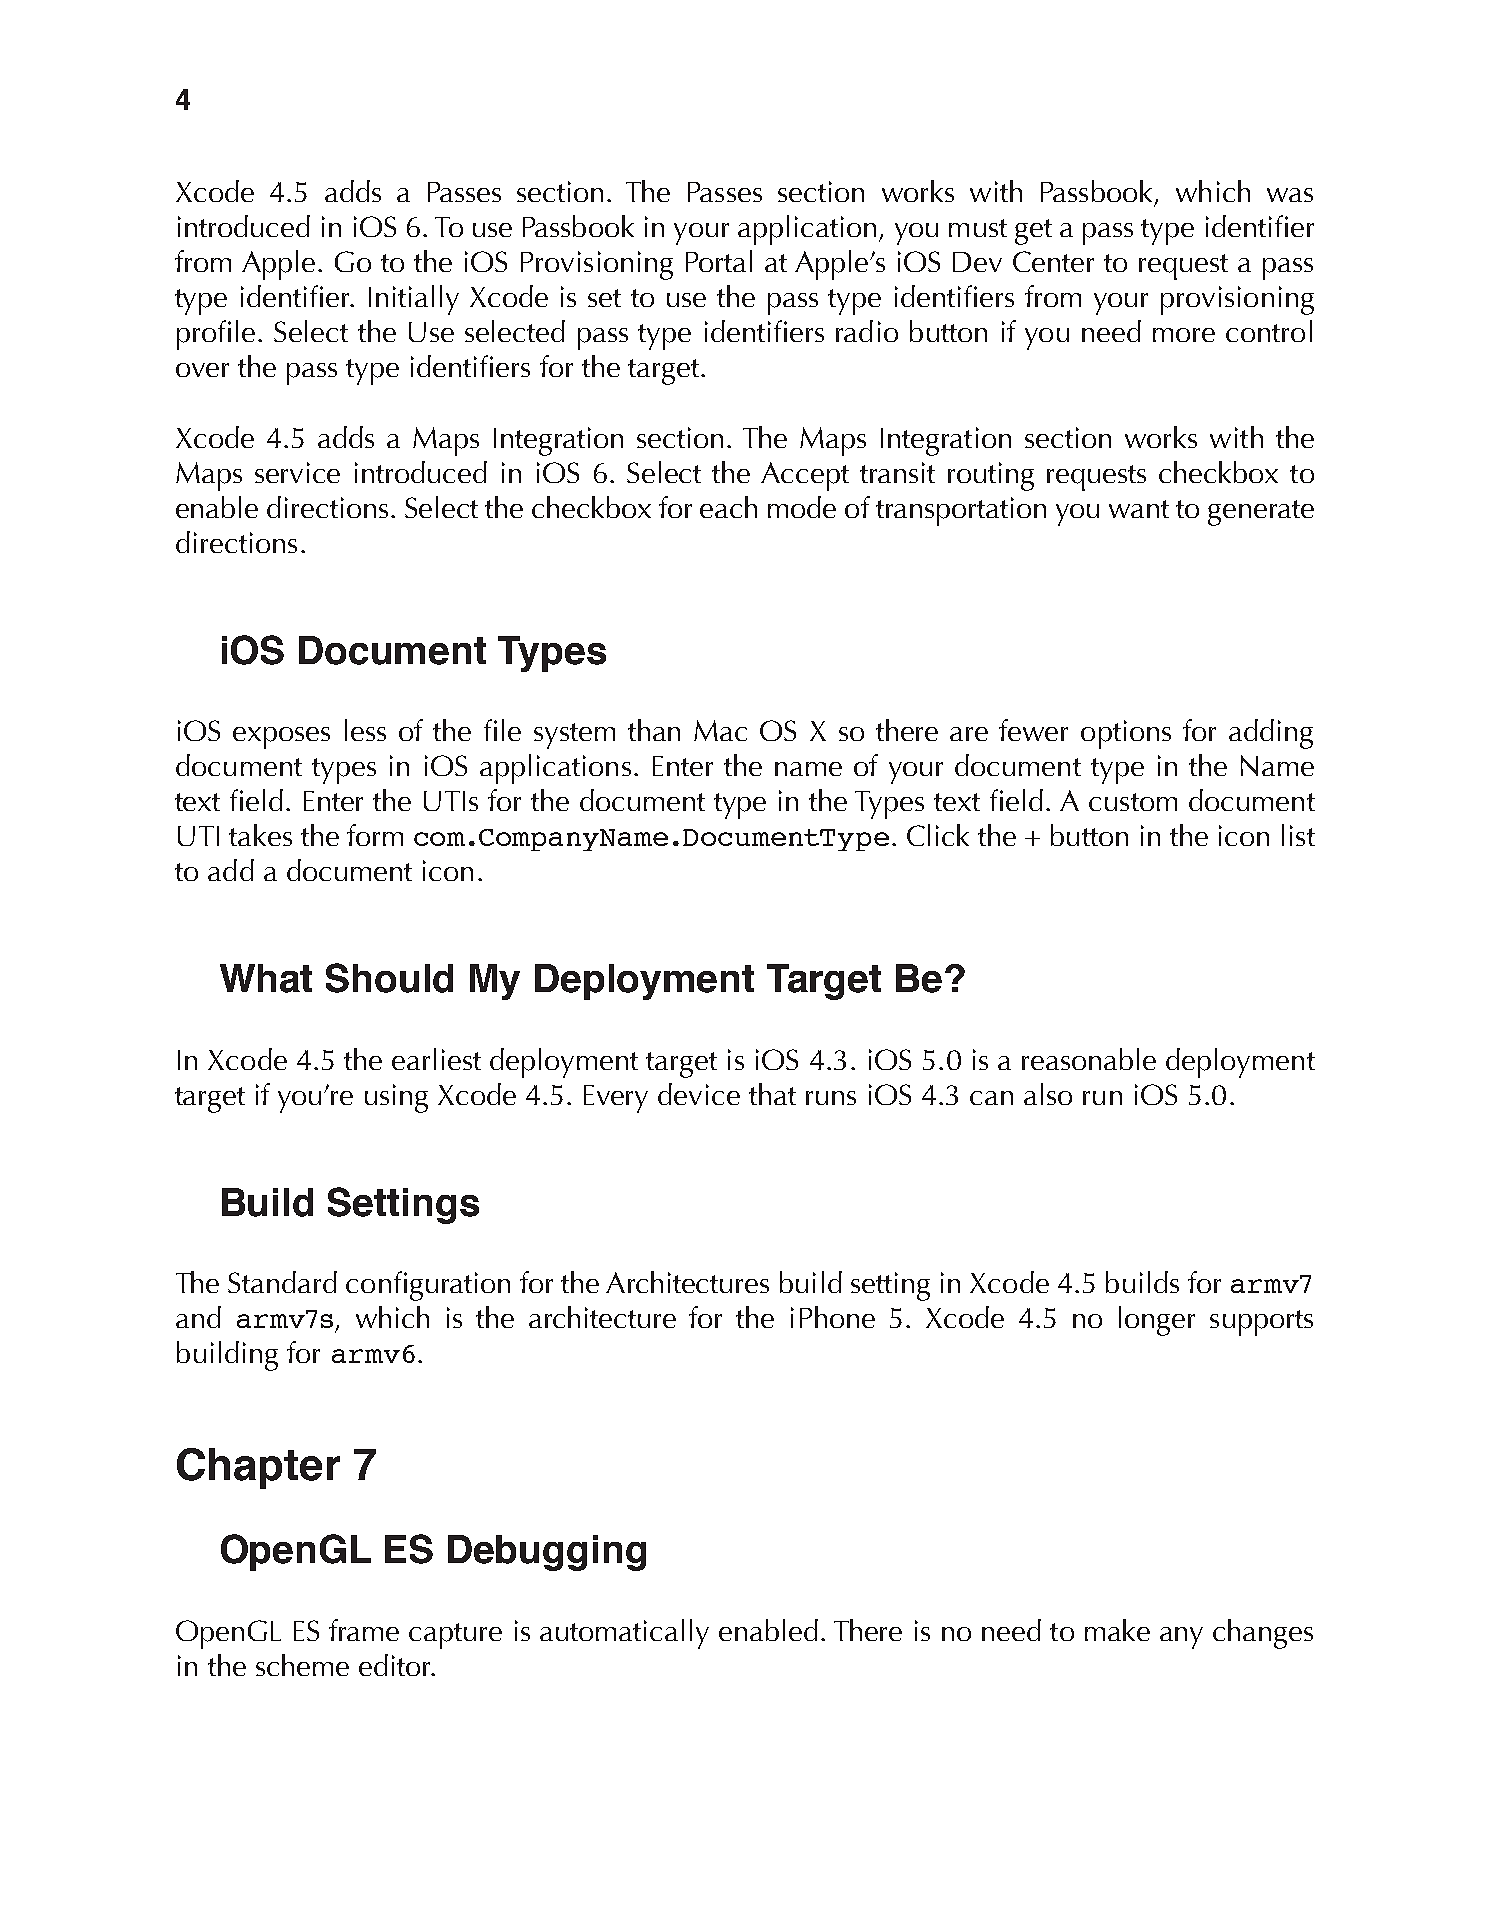  Describe the element at coordinates (772, 1094) in the screenshot. I see `that` at that location.
